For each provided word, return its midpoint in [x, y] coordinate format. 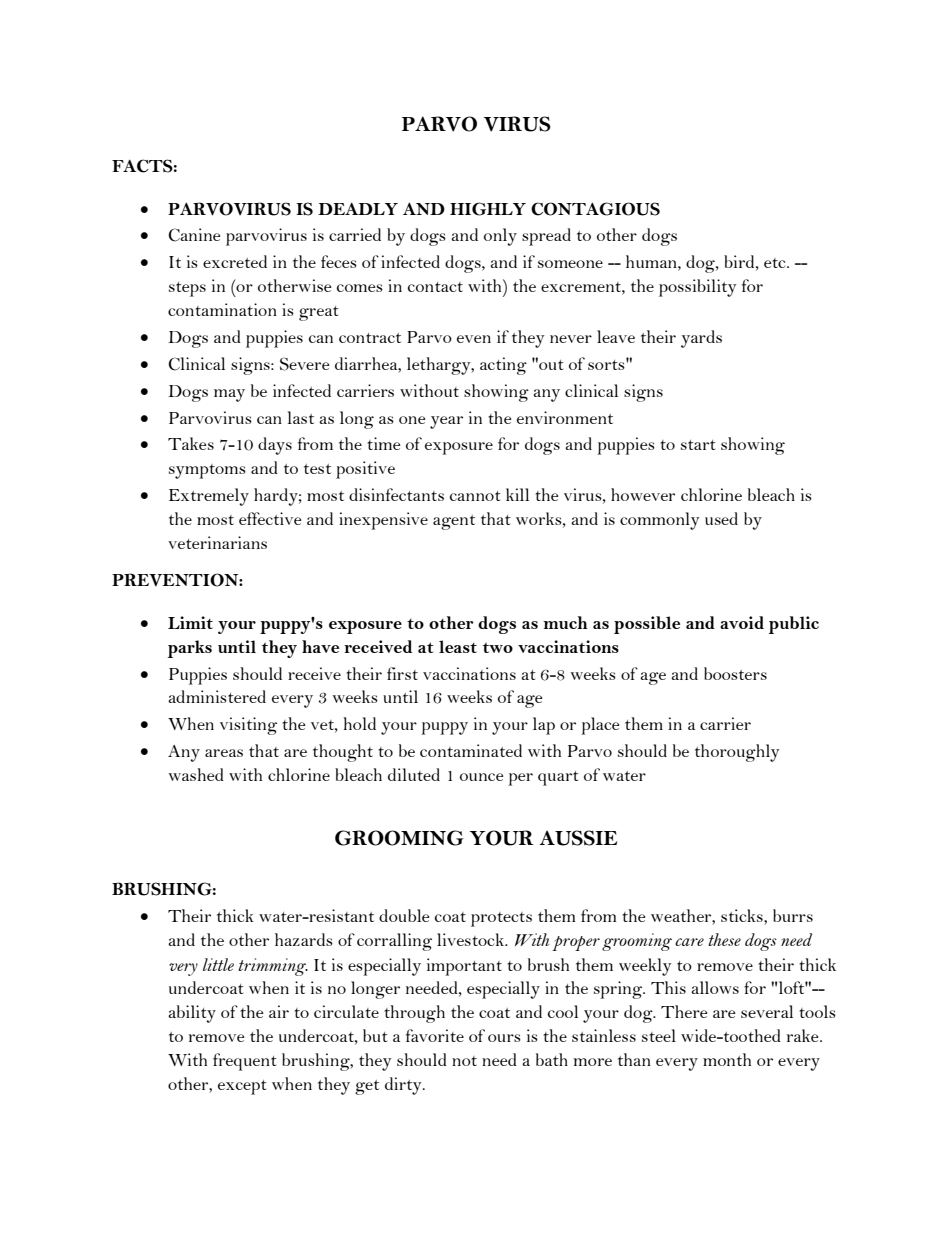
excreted [235, 261]
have [320, 646]
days [275, 446]
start [698, 445]
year [446, 422]
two [498, 648]
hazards [304, 939]
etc [776, 263]
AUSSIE [578, 838]
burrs [793, 915]
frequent [245, 1062]
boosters [735, 673]
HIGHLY [488, 209]
